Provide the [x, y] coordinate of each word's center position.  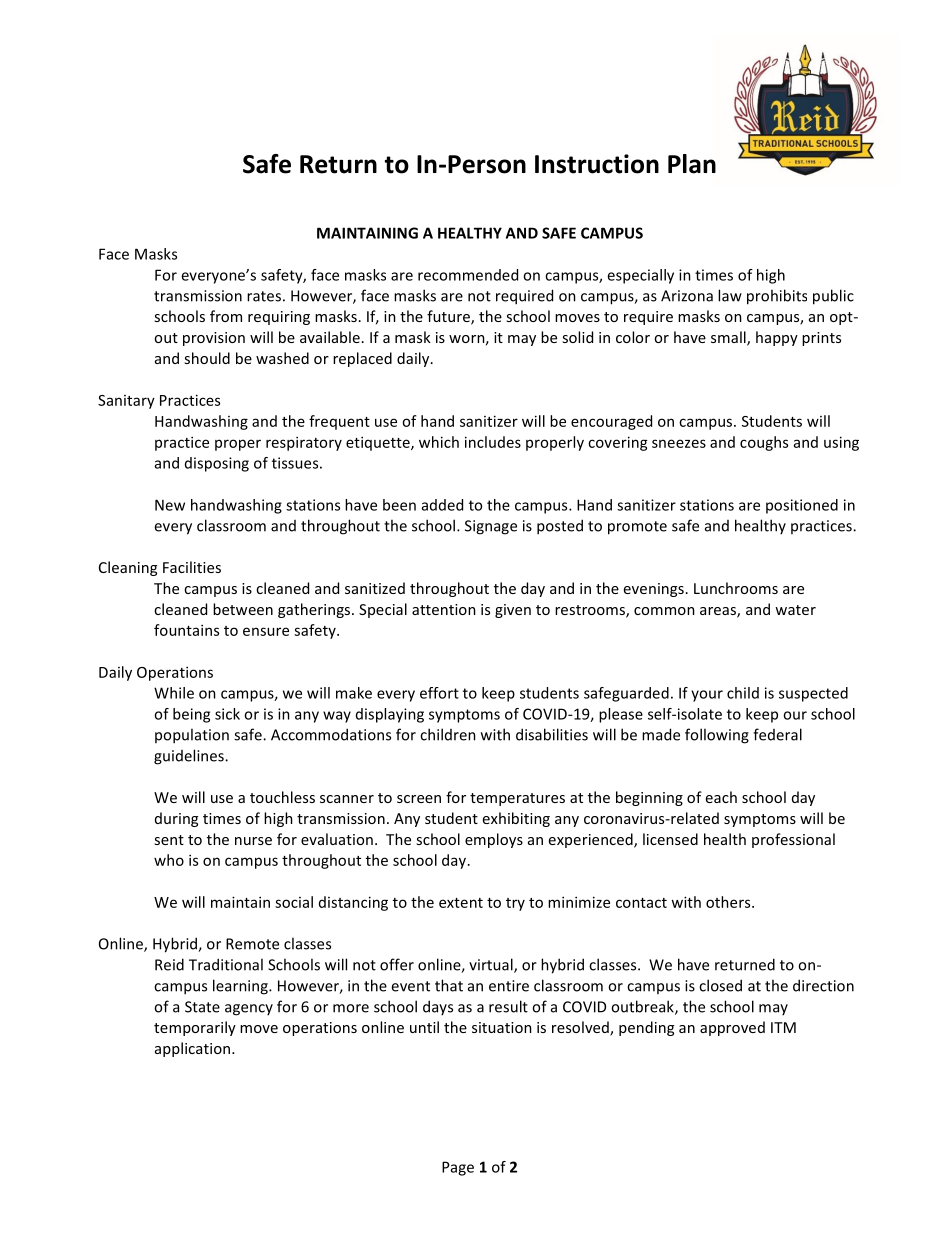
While [174, 693]
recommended [468, 275]
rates [264, 296]
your [707, 696]
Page [458, 1168]
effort [439, 693]
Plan [692, 164]
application [194, 1049]
